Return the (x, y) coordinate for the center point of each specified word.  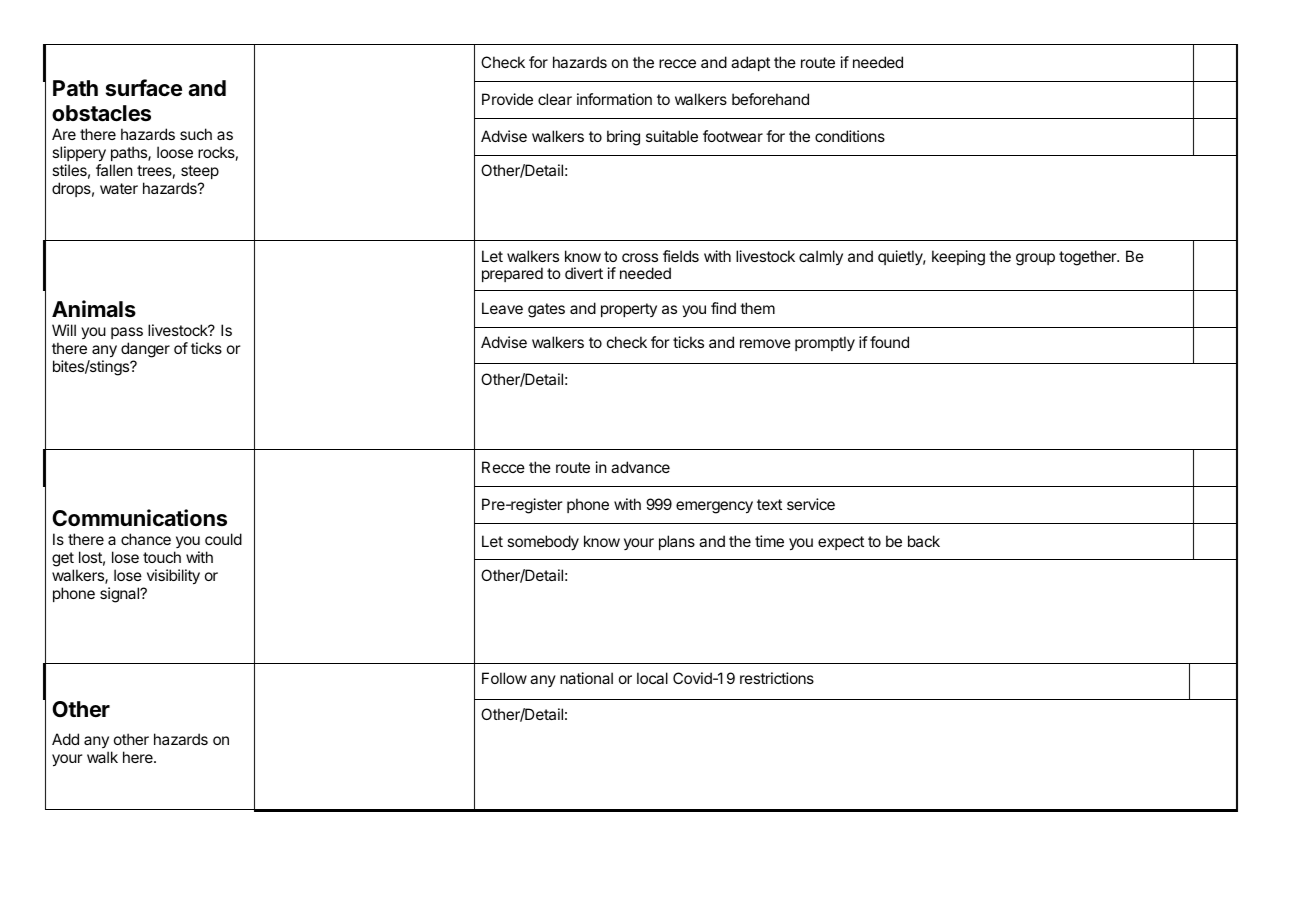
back (924, 541)
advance (640, 467)
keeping (958, 258)
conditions (850, 136)
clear (555, 99)
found (889, 342)
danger (145, 351)
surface (144, 88)
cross (640, 257)
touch (162, 557)
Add (65, 739)
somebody (543, 543)
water (119, 188)
